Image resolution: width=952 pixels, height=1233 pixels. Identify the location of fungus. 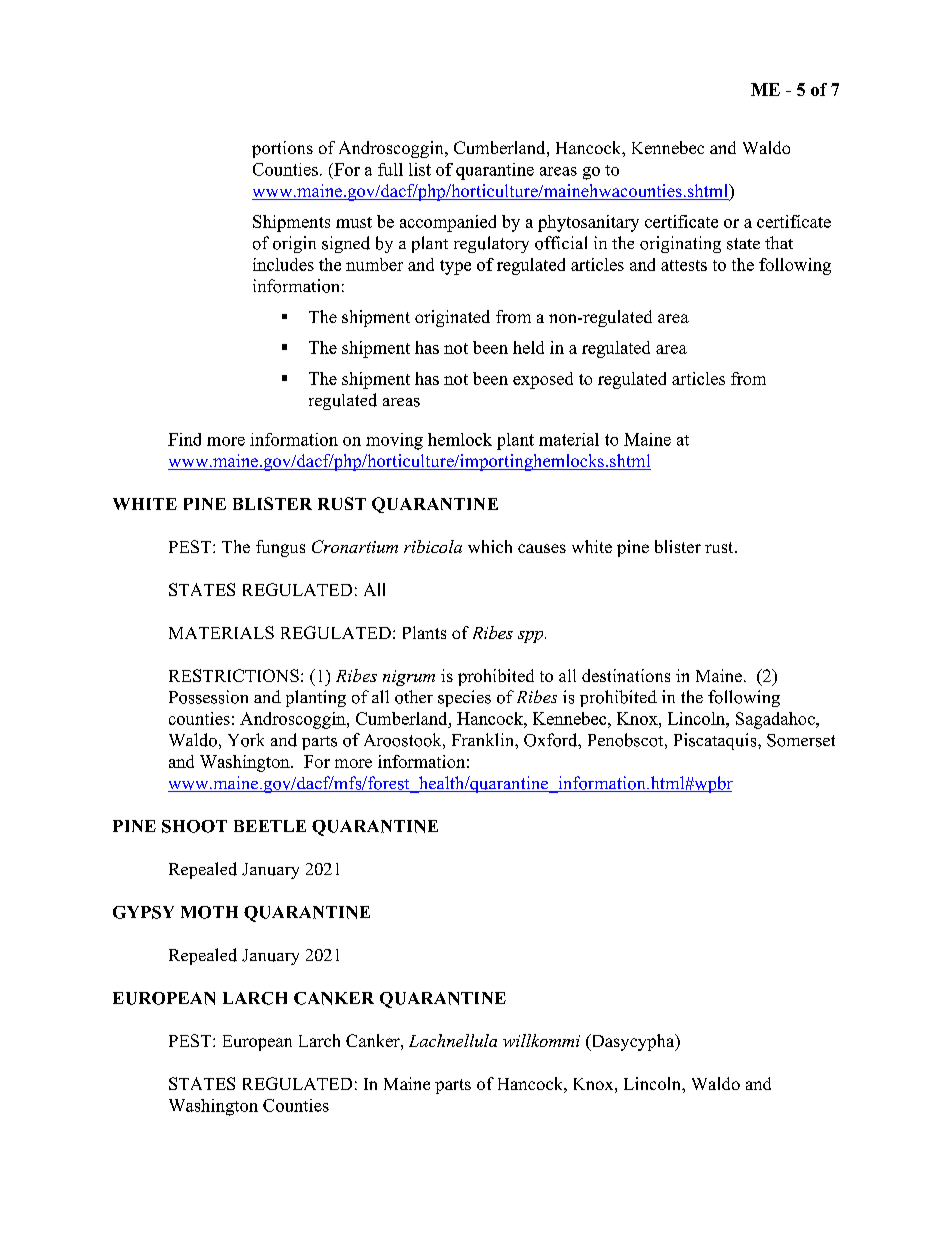
(280, 548).
